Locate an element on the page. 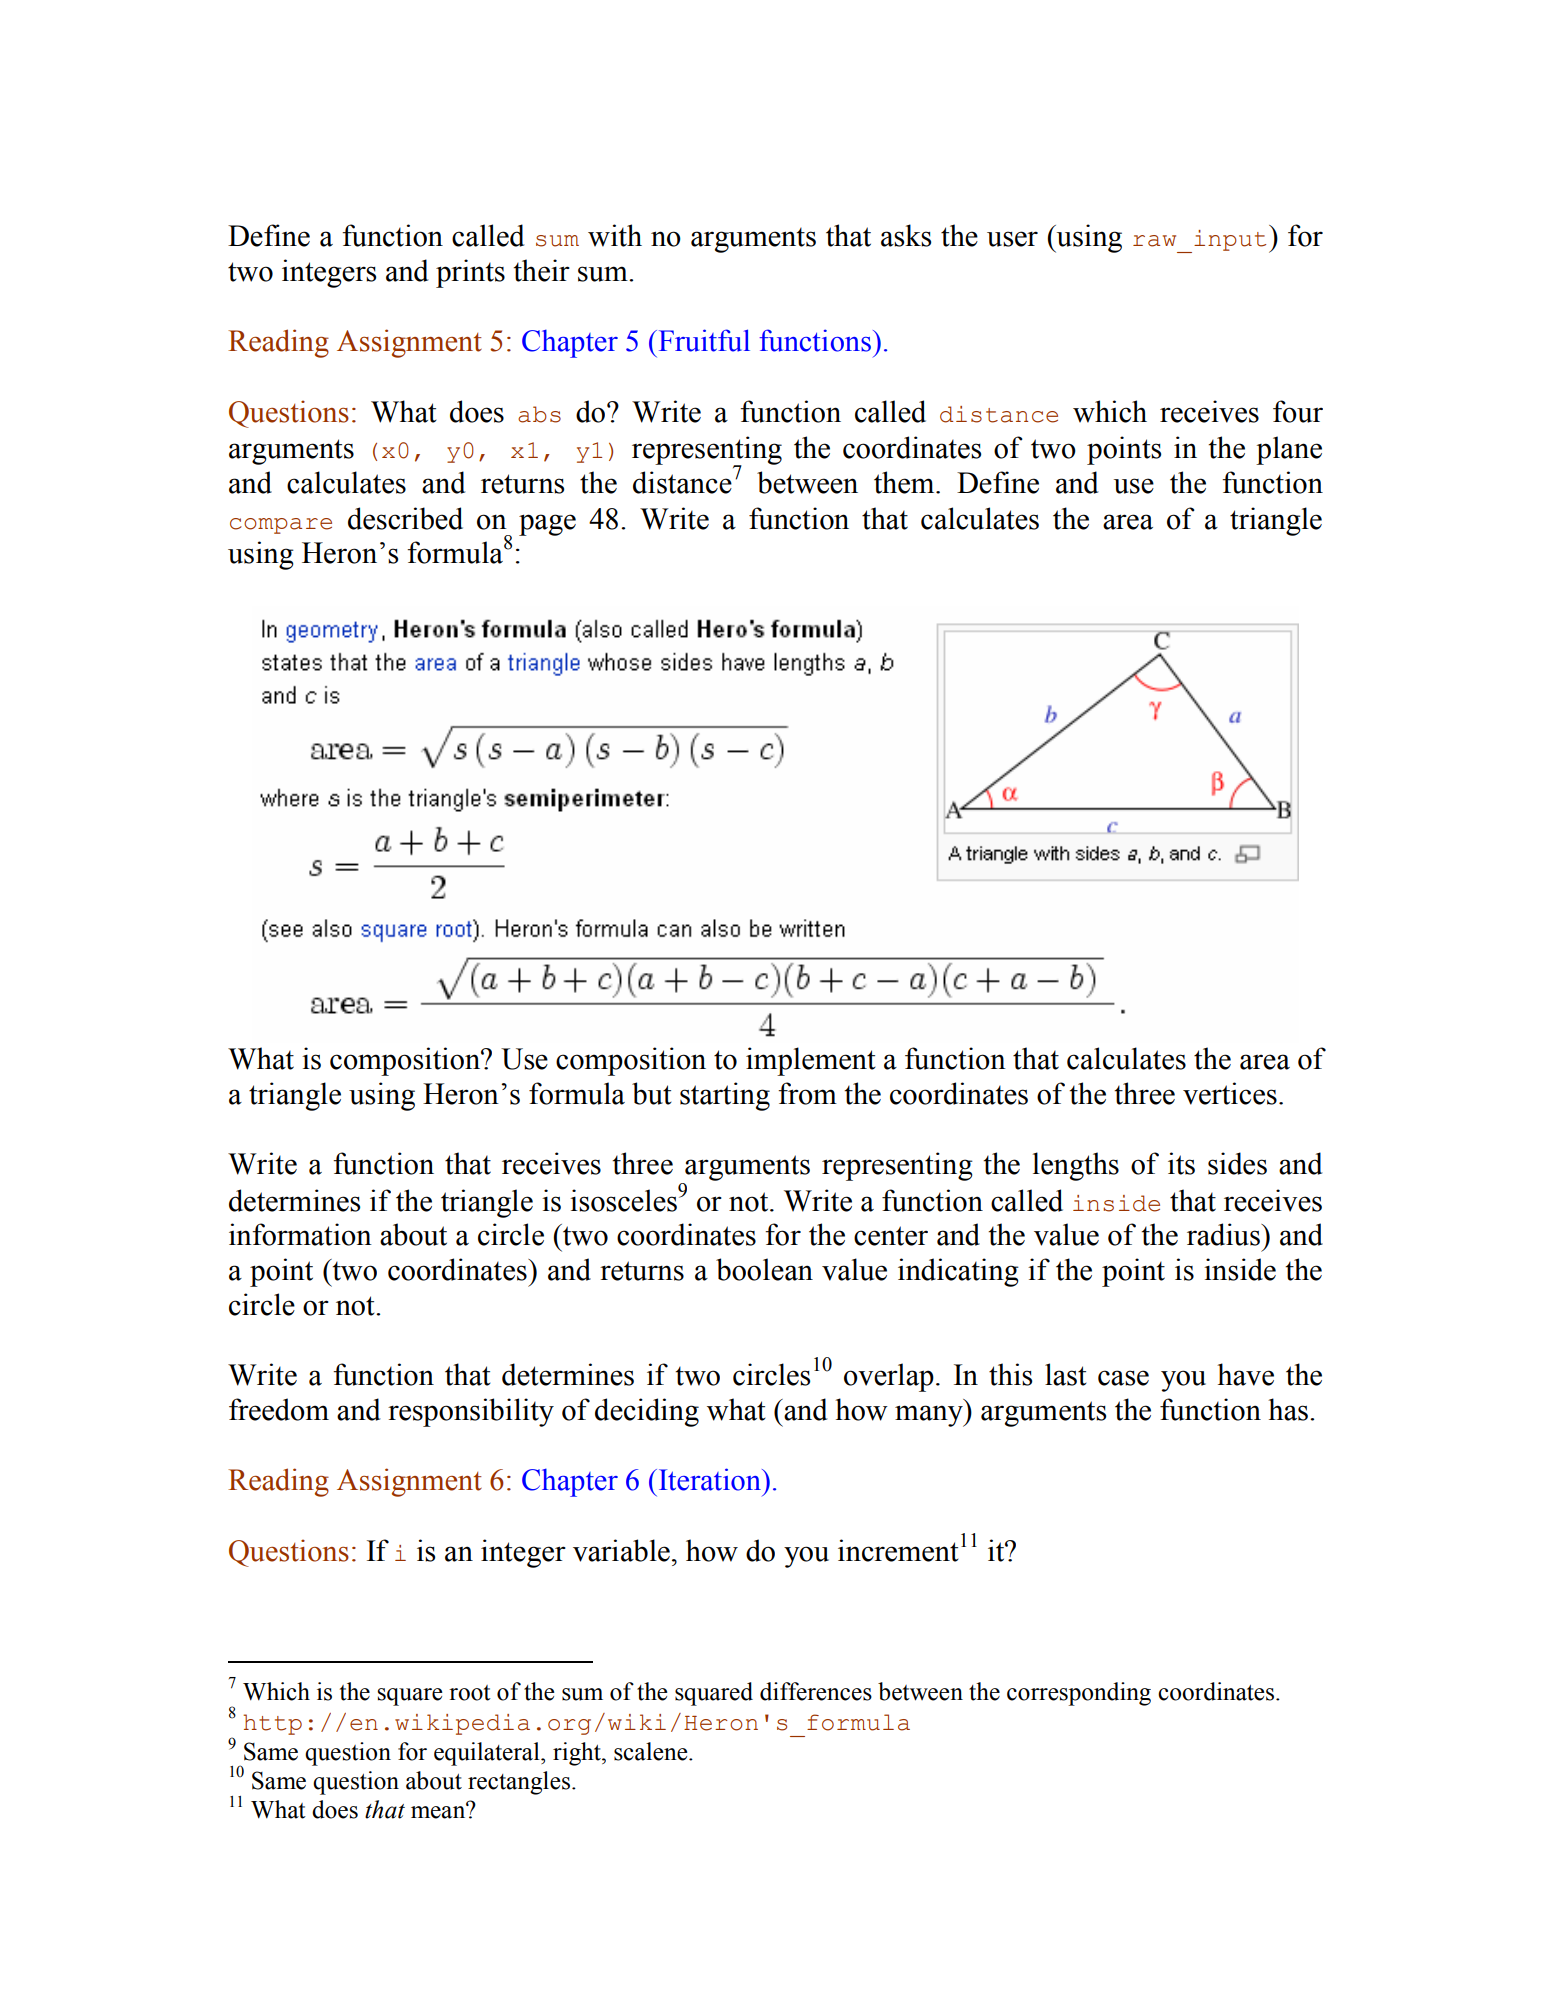  mean is located at coordinates (439, 1811).
